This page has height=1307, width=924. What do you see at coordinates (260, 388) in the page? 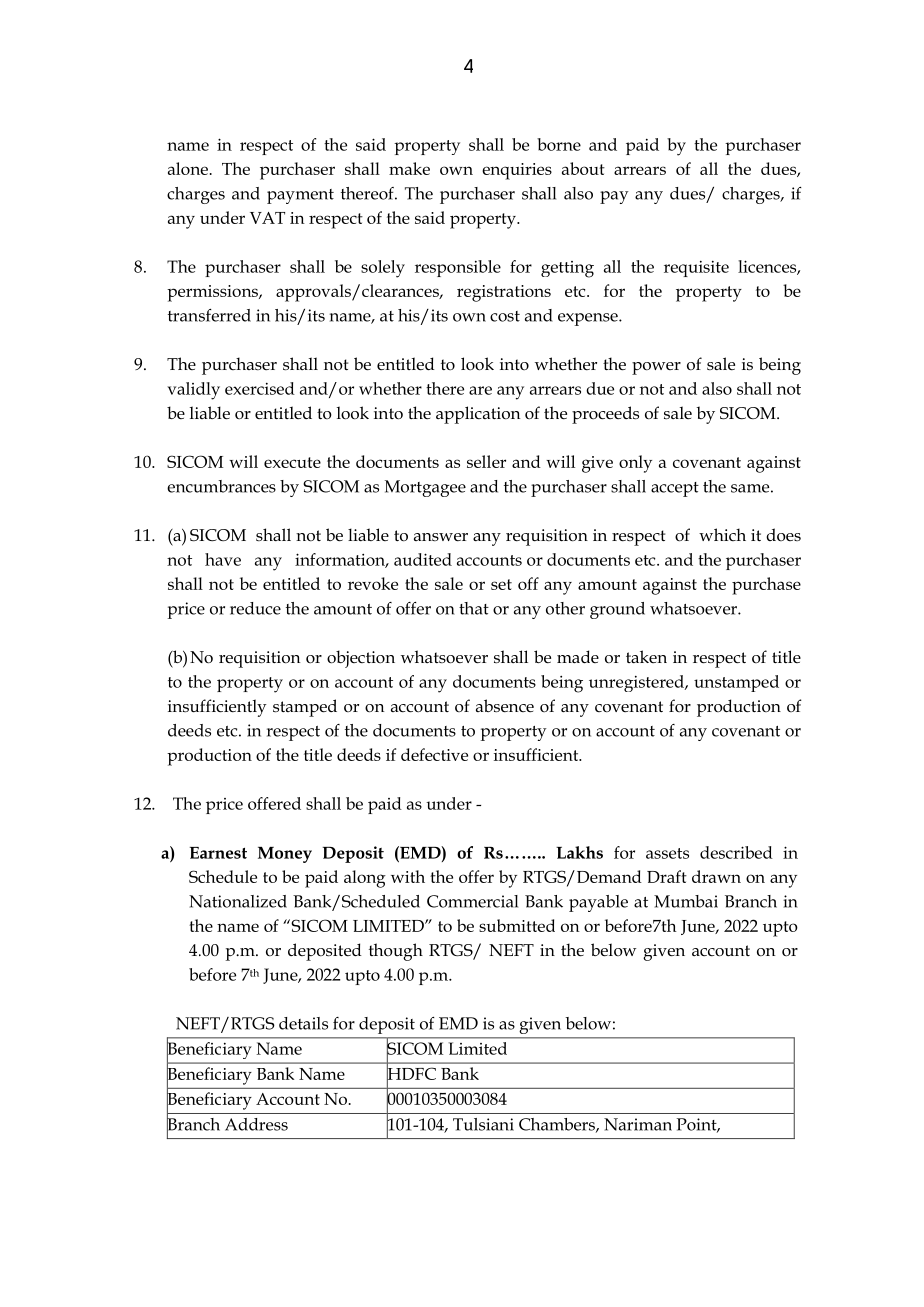
I see `exercised` at bounding box center [260, 388].
